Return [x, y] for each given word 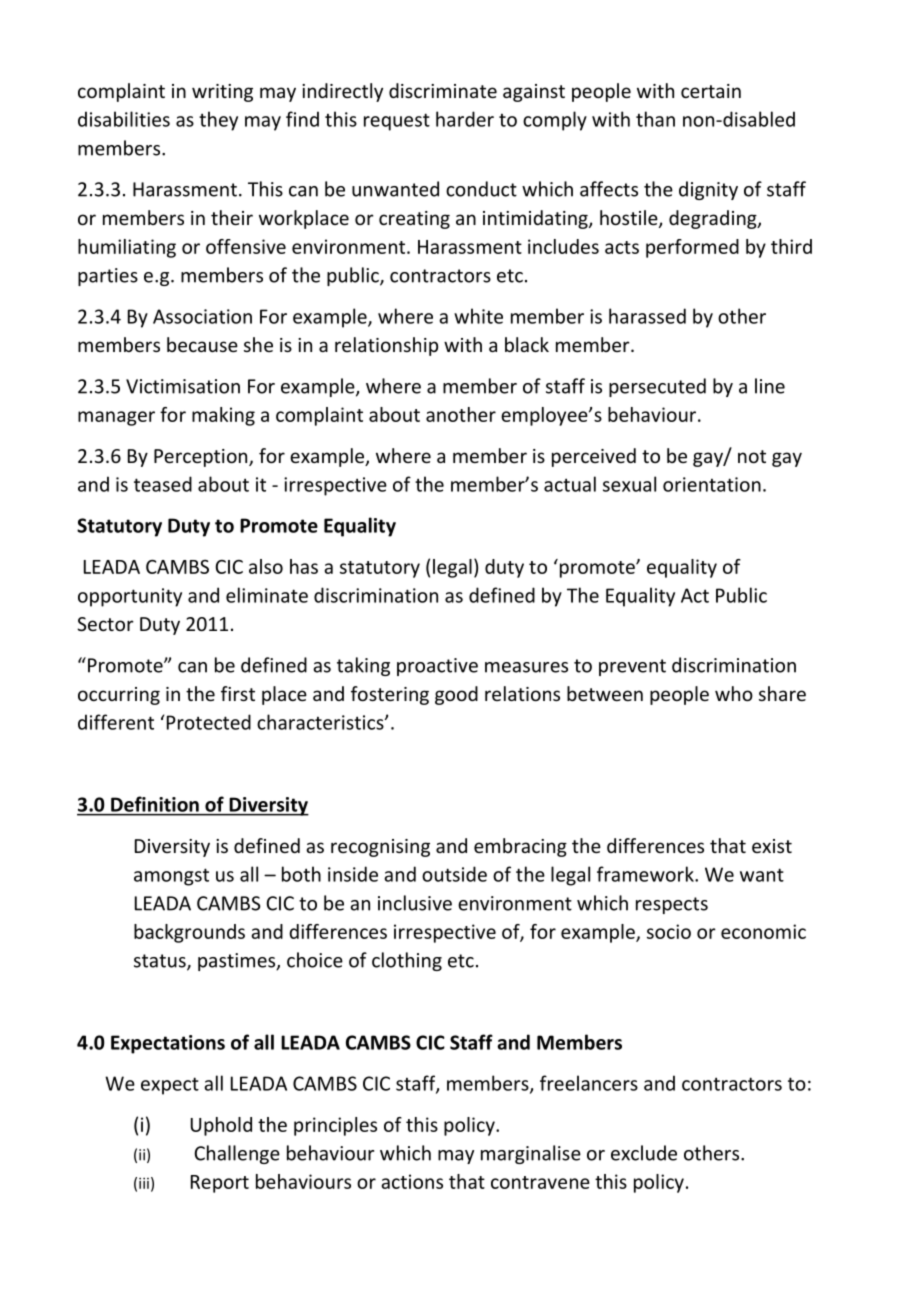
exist [772, 846]
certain [711, 91]
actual [570, 484]
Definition [155, 804]
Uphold [221, 1126]
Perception [202, 458]
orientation [712, 484]
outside [454, 874]
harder [465, 119]
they [218, 121]
